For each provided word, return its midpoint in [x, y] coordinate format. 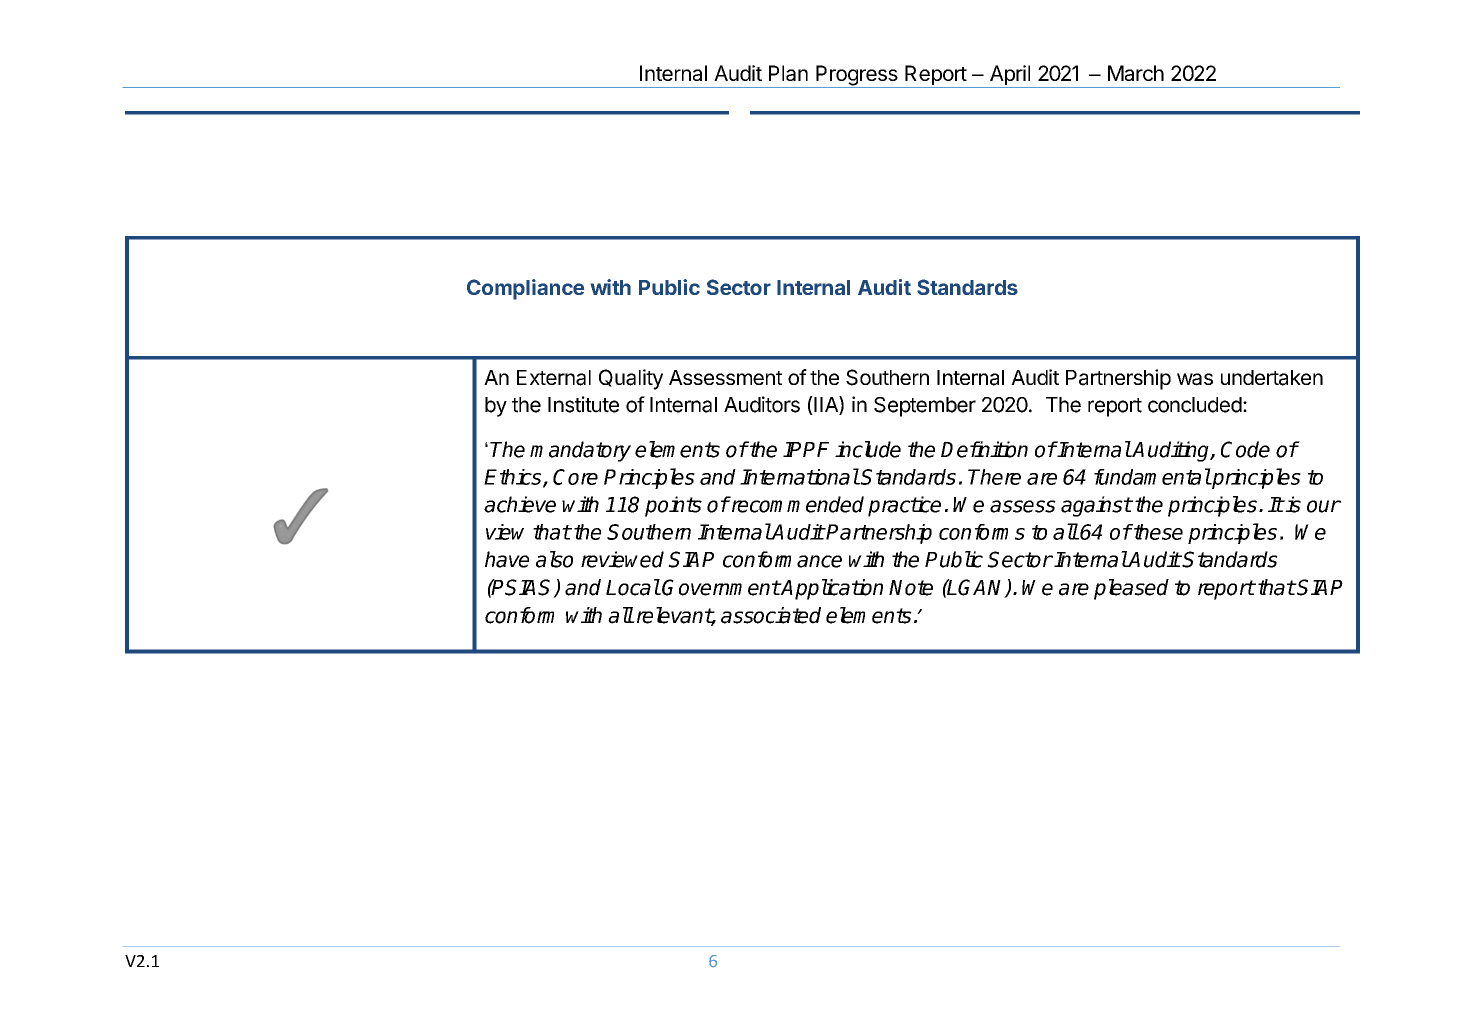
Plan [788, 73]
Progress [857, 76]
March [1136, 73]
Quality [631, 379]
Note [911, 588]
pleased [1131, 589]
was [1195, 379]
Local [633, 587]
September [925, 407]
